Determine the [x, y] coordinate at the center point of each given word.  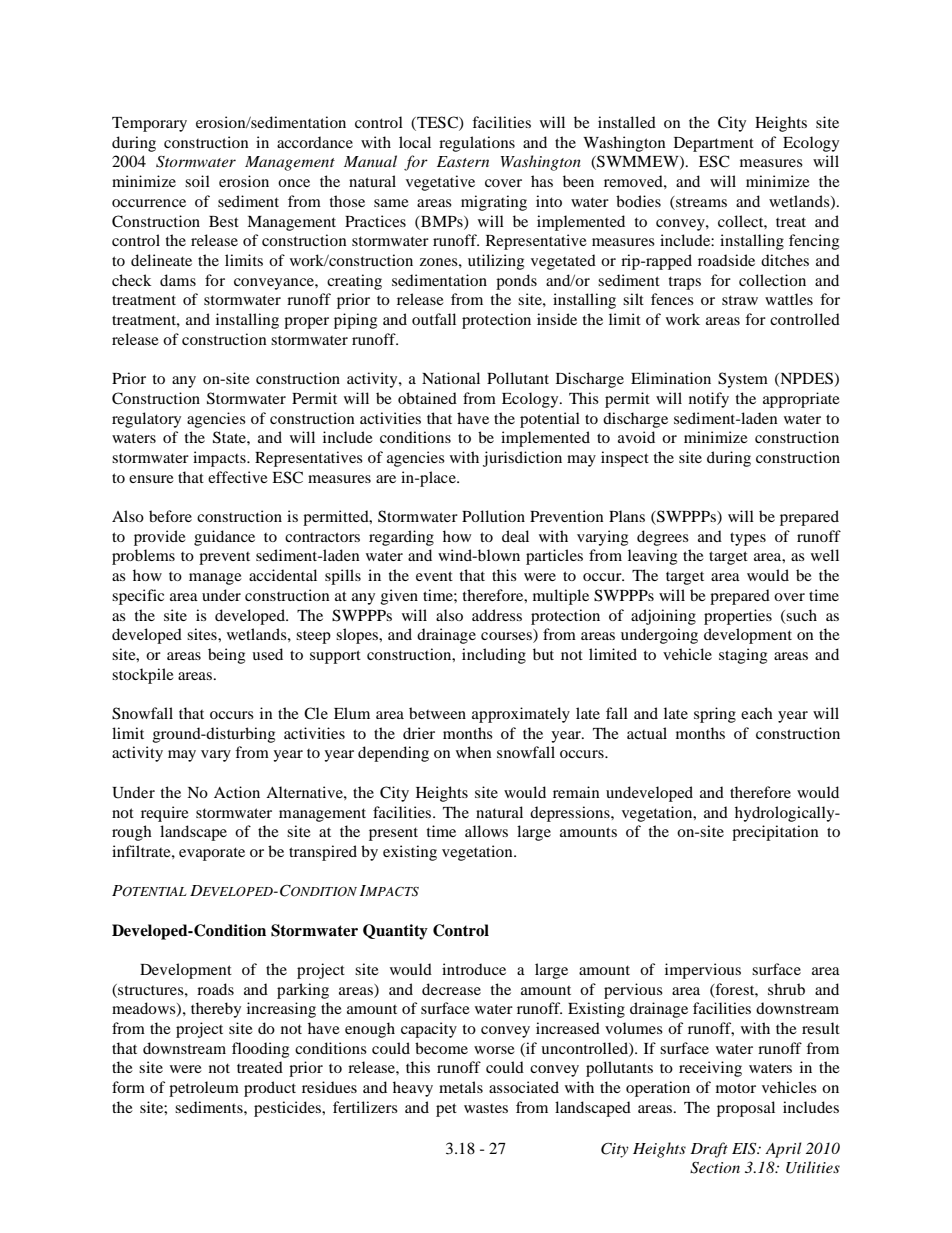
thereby [216, 1010]
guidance [224, 538]
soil [197, 181]
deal [515, 536]
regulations [477, 144]
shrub [786, 989]
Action [237, 792]
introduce [474, 969]
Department [714, 144]
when [474, 752]
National [451, 378]
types [748, 539]
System [743, 380]
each [757, 713]
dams [178, 280]
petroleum [204, 1089]
